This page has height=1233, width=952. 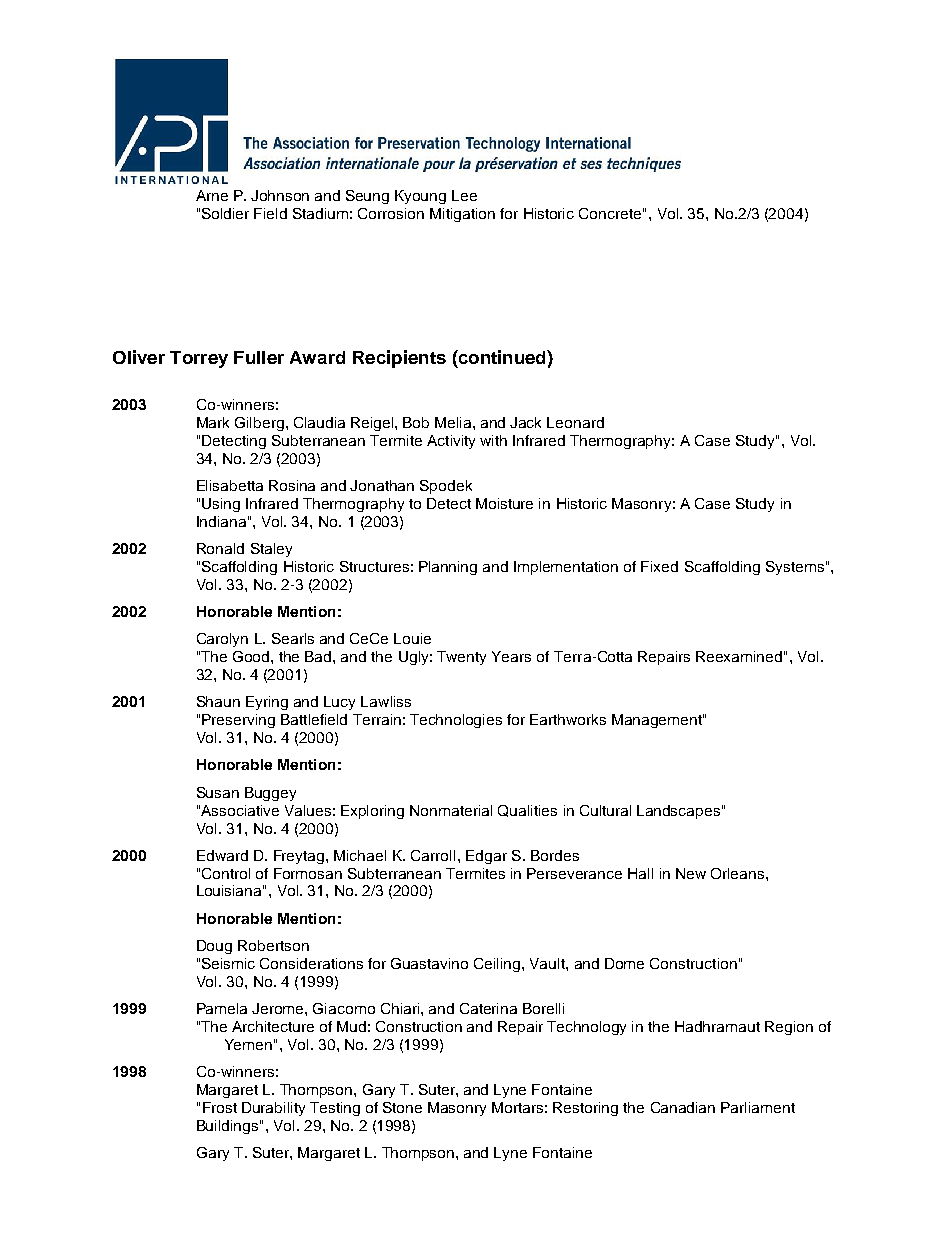 What do you see at coordinates (220, 1107) in the page?
I see `Frost` at bounding box center [220, 1107].
